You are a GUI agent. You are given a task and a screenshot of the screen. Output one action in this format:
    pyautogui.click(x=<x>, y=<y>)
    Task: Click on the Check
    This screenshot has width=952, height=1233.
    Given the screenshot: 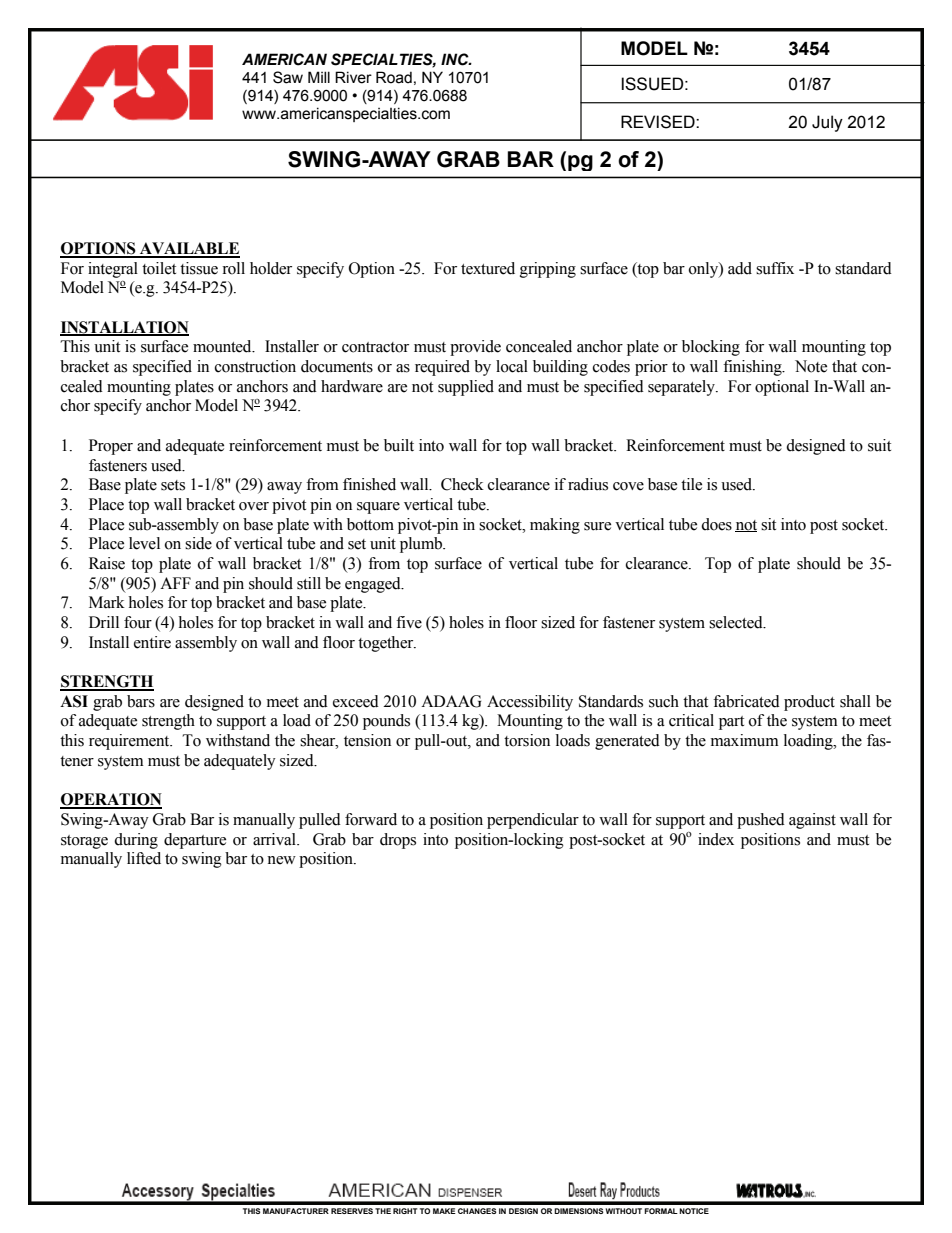 What is the action you would take?
    pyautogui.click(x=462, y=484)
